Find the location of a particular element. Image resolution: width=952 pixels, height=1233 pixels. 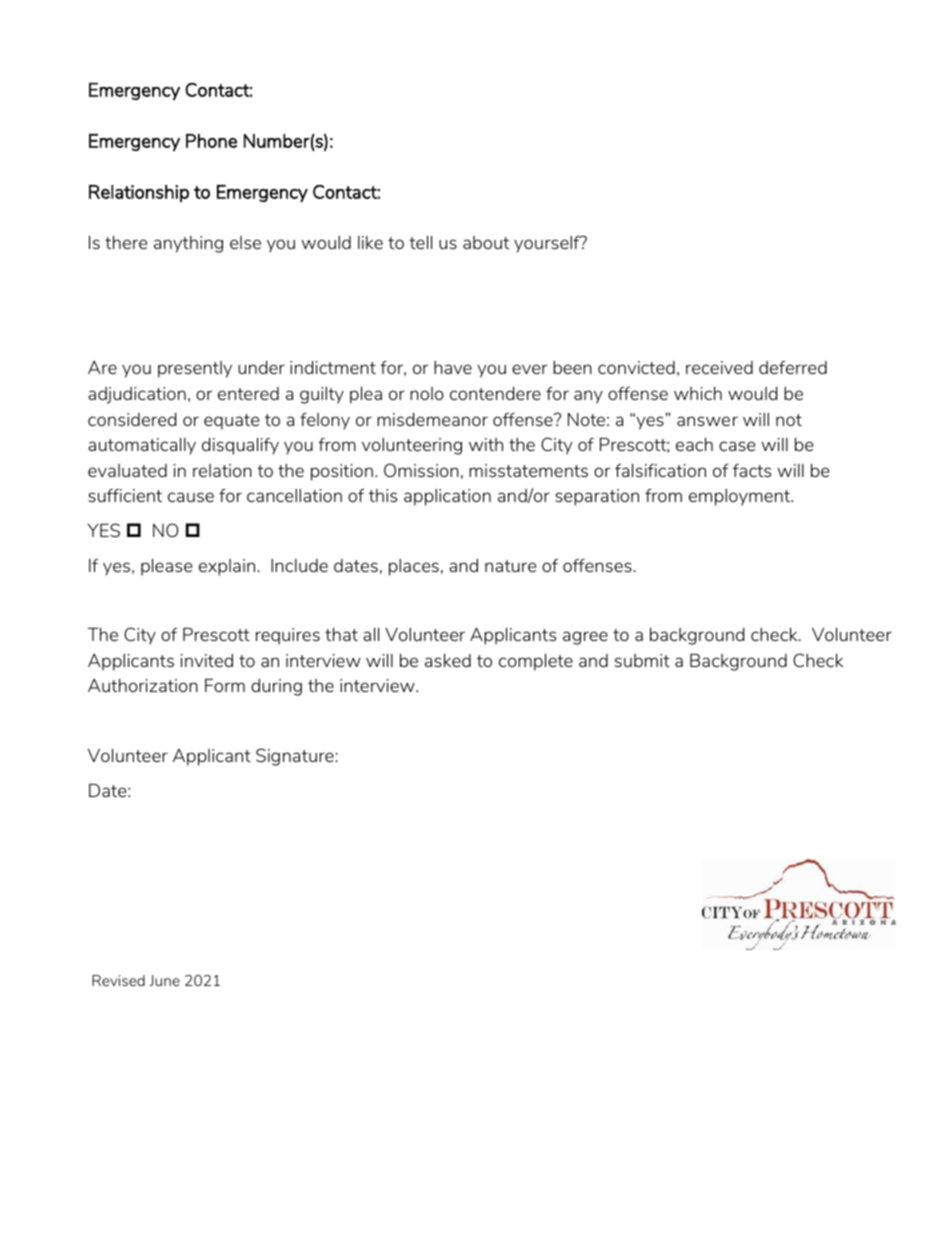

agree is located at coordinates (585, 638).
